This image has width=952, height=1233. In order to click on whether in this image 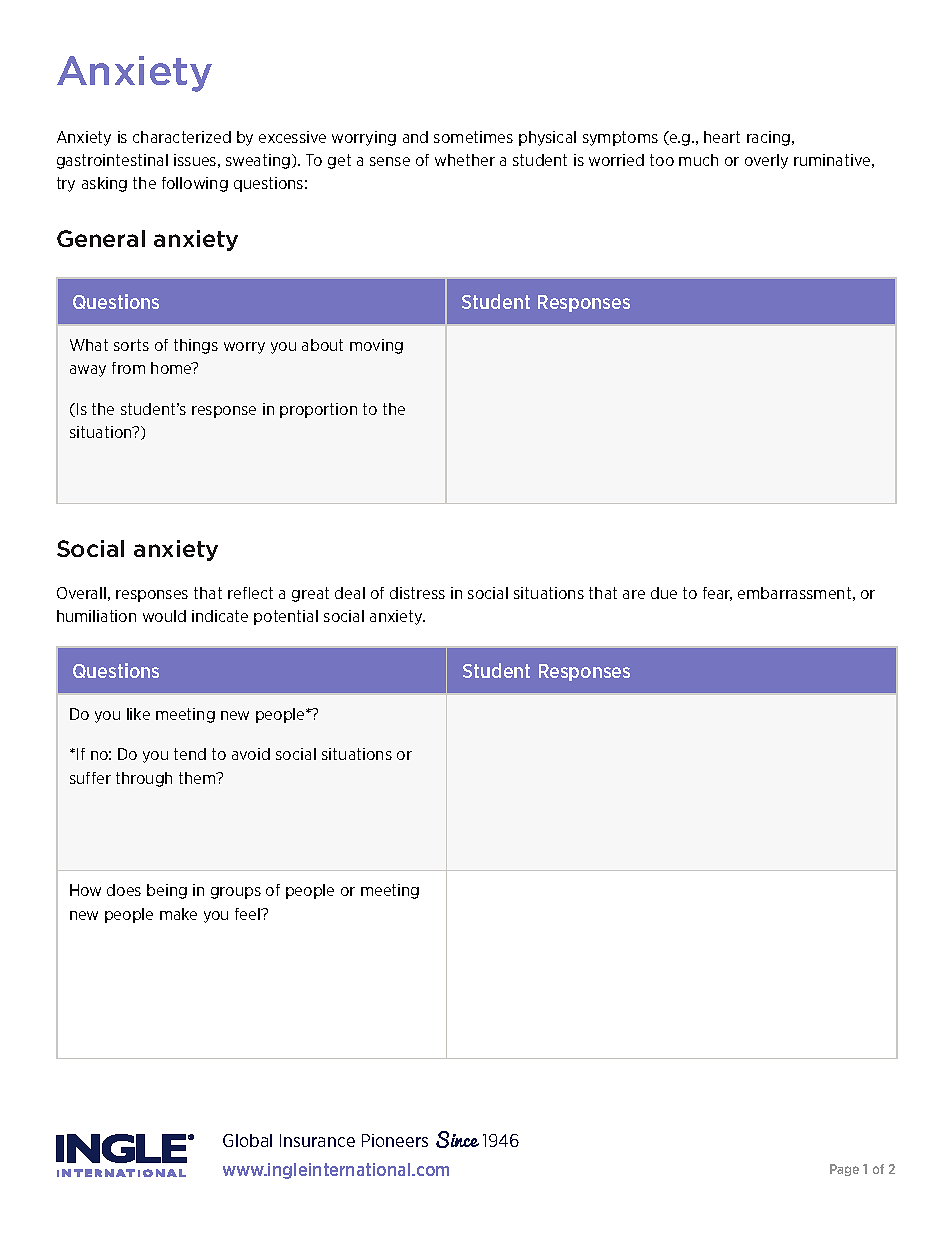, I will do `click(465, 160)`.
